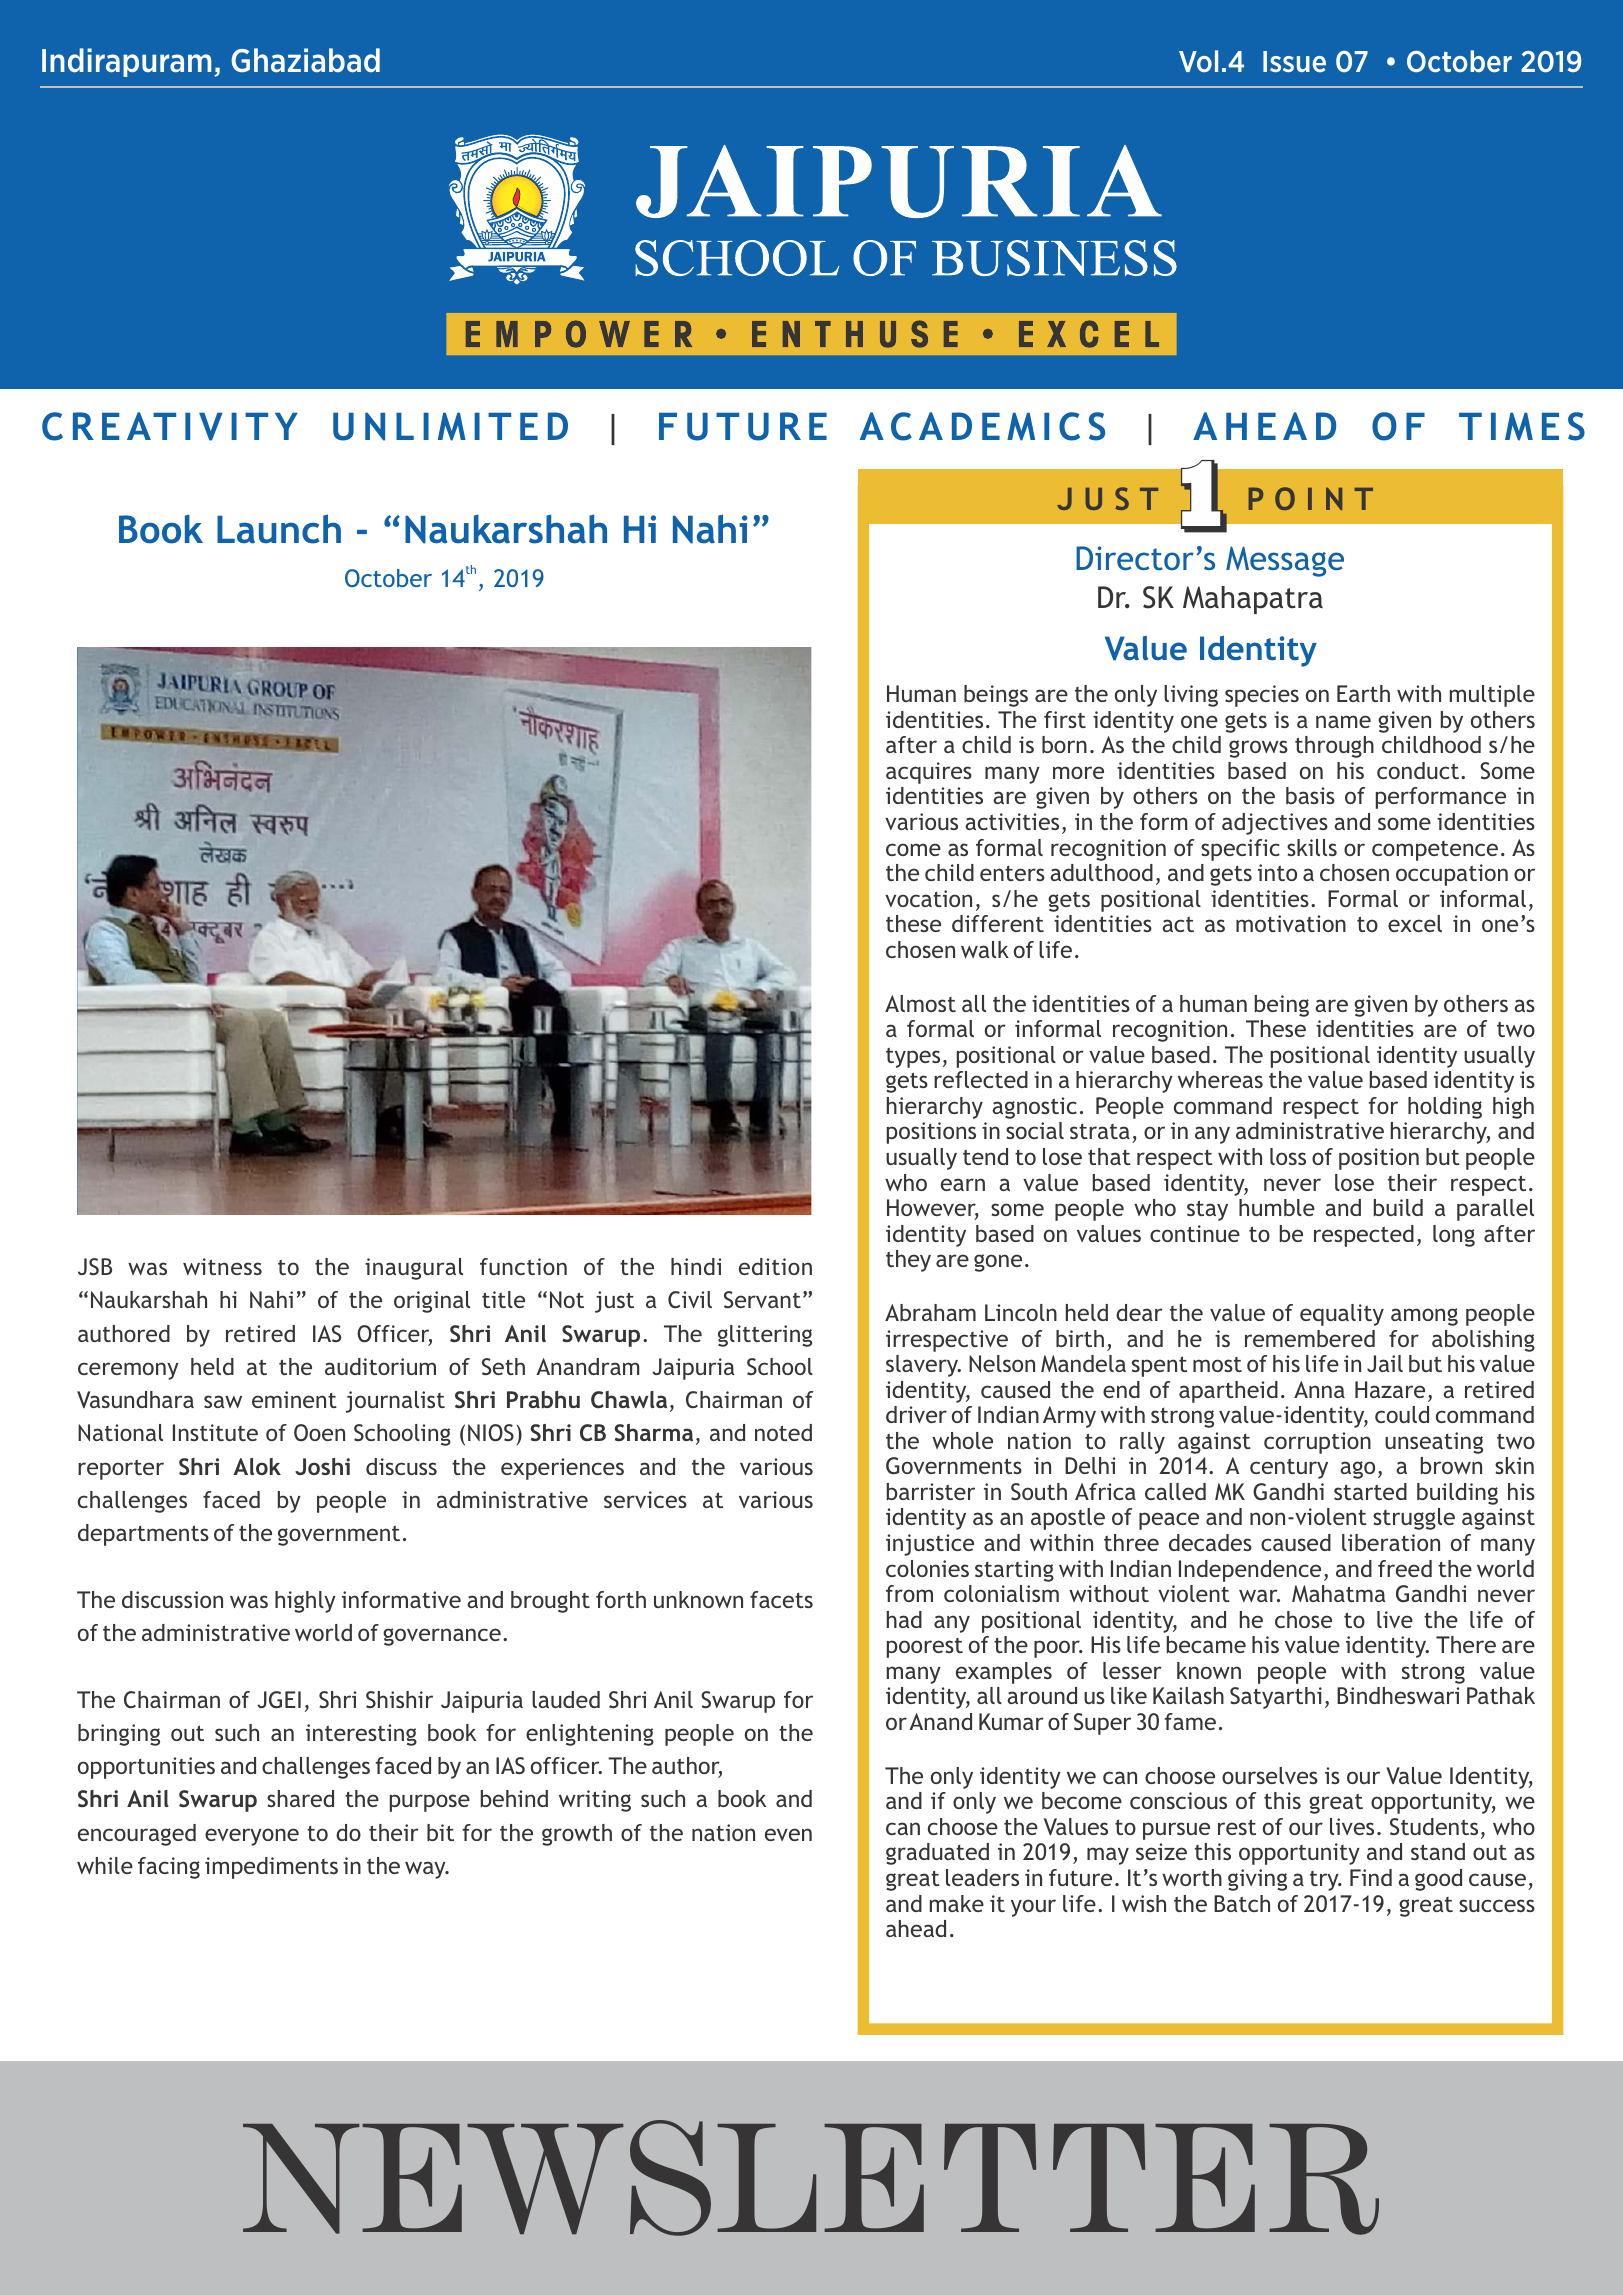 This image has width=1623, height=2295. Describe the element at coordinates (279, 529) in the image. I see `Launch` at that location.
